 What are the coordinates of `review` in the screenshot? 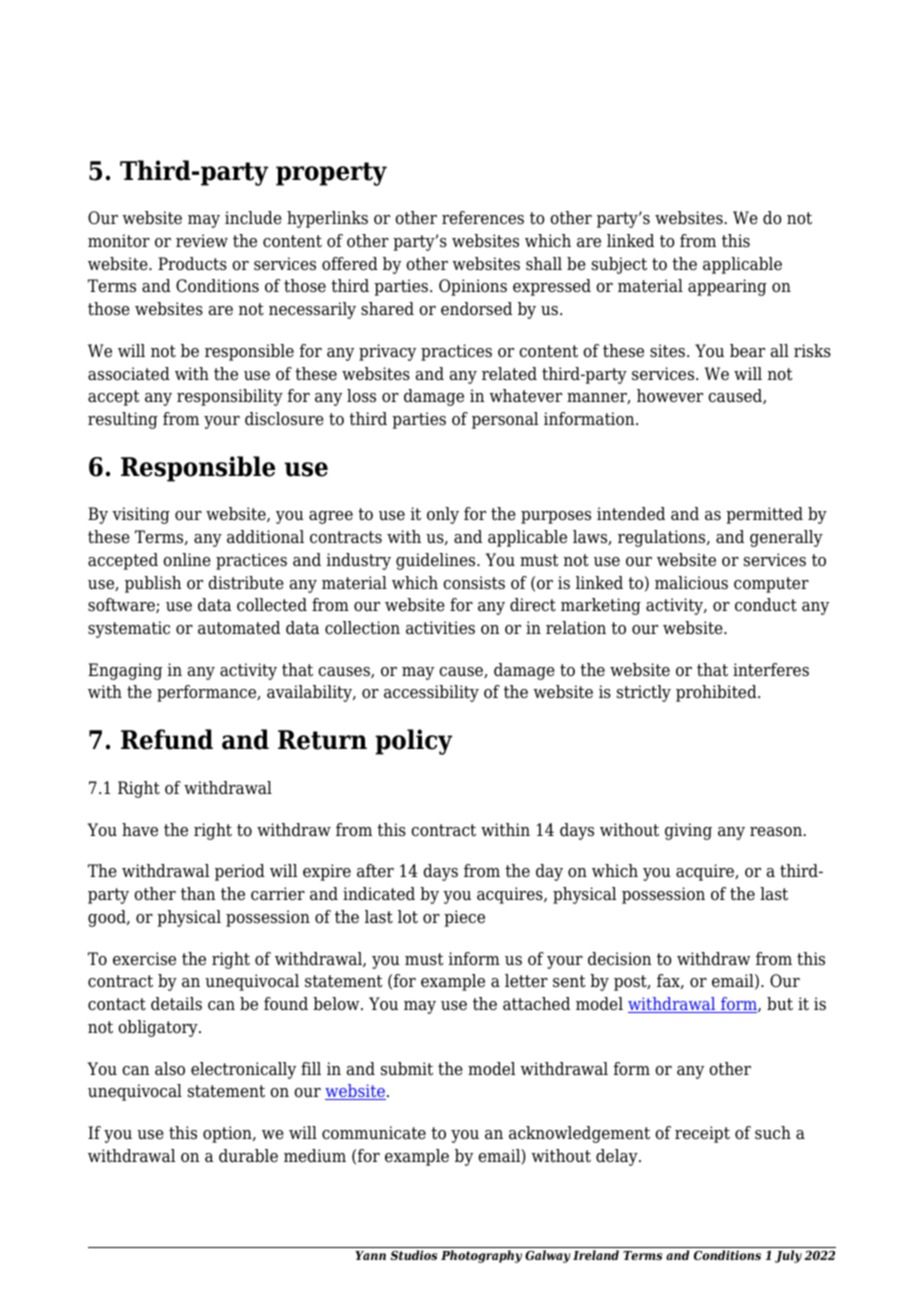 It's located at (202, 241).
